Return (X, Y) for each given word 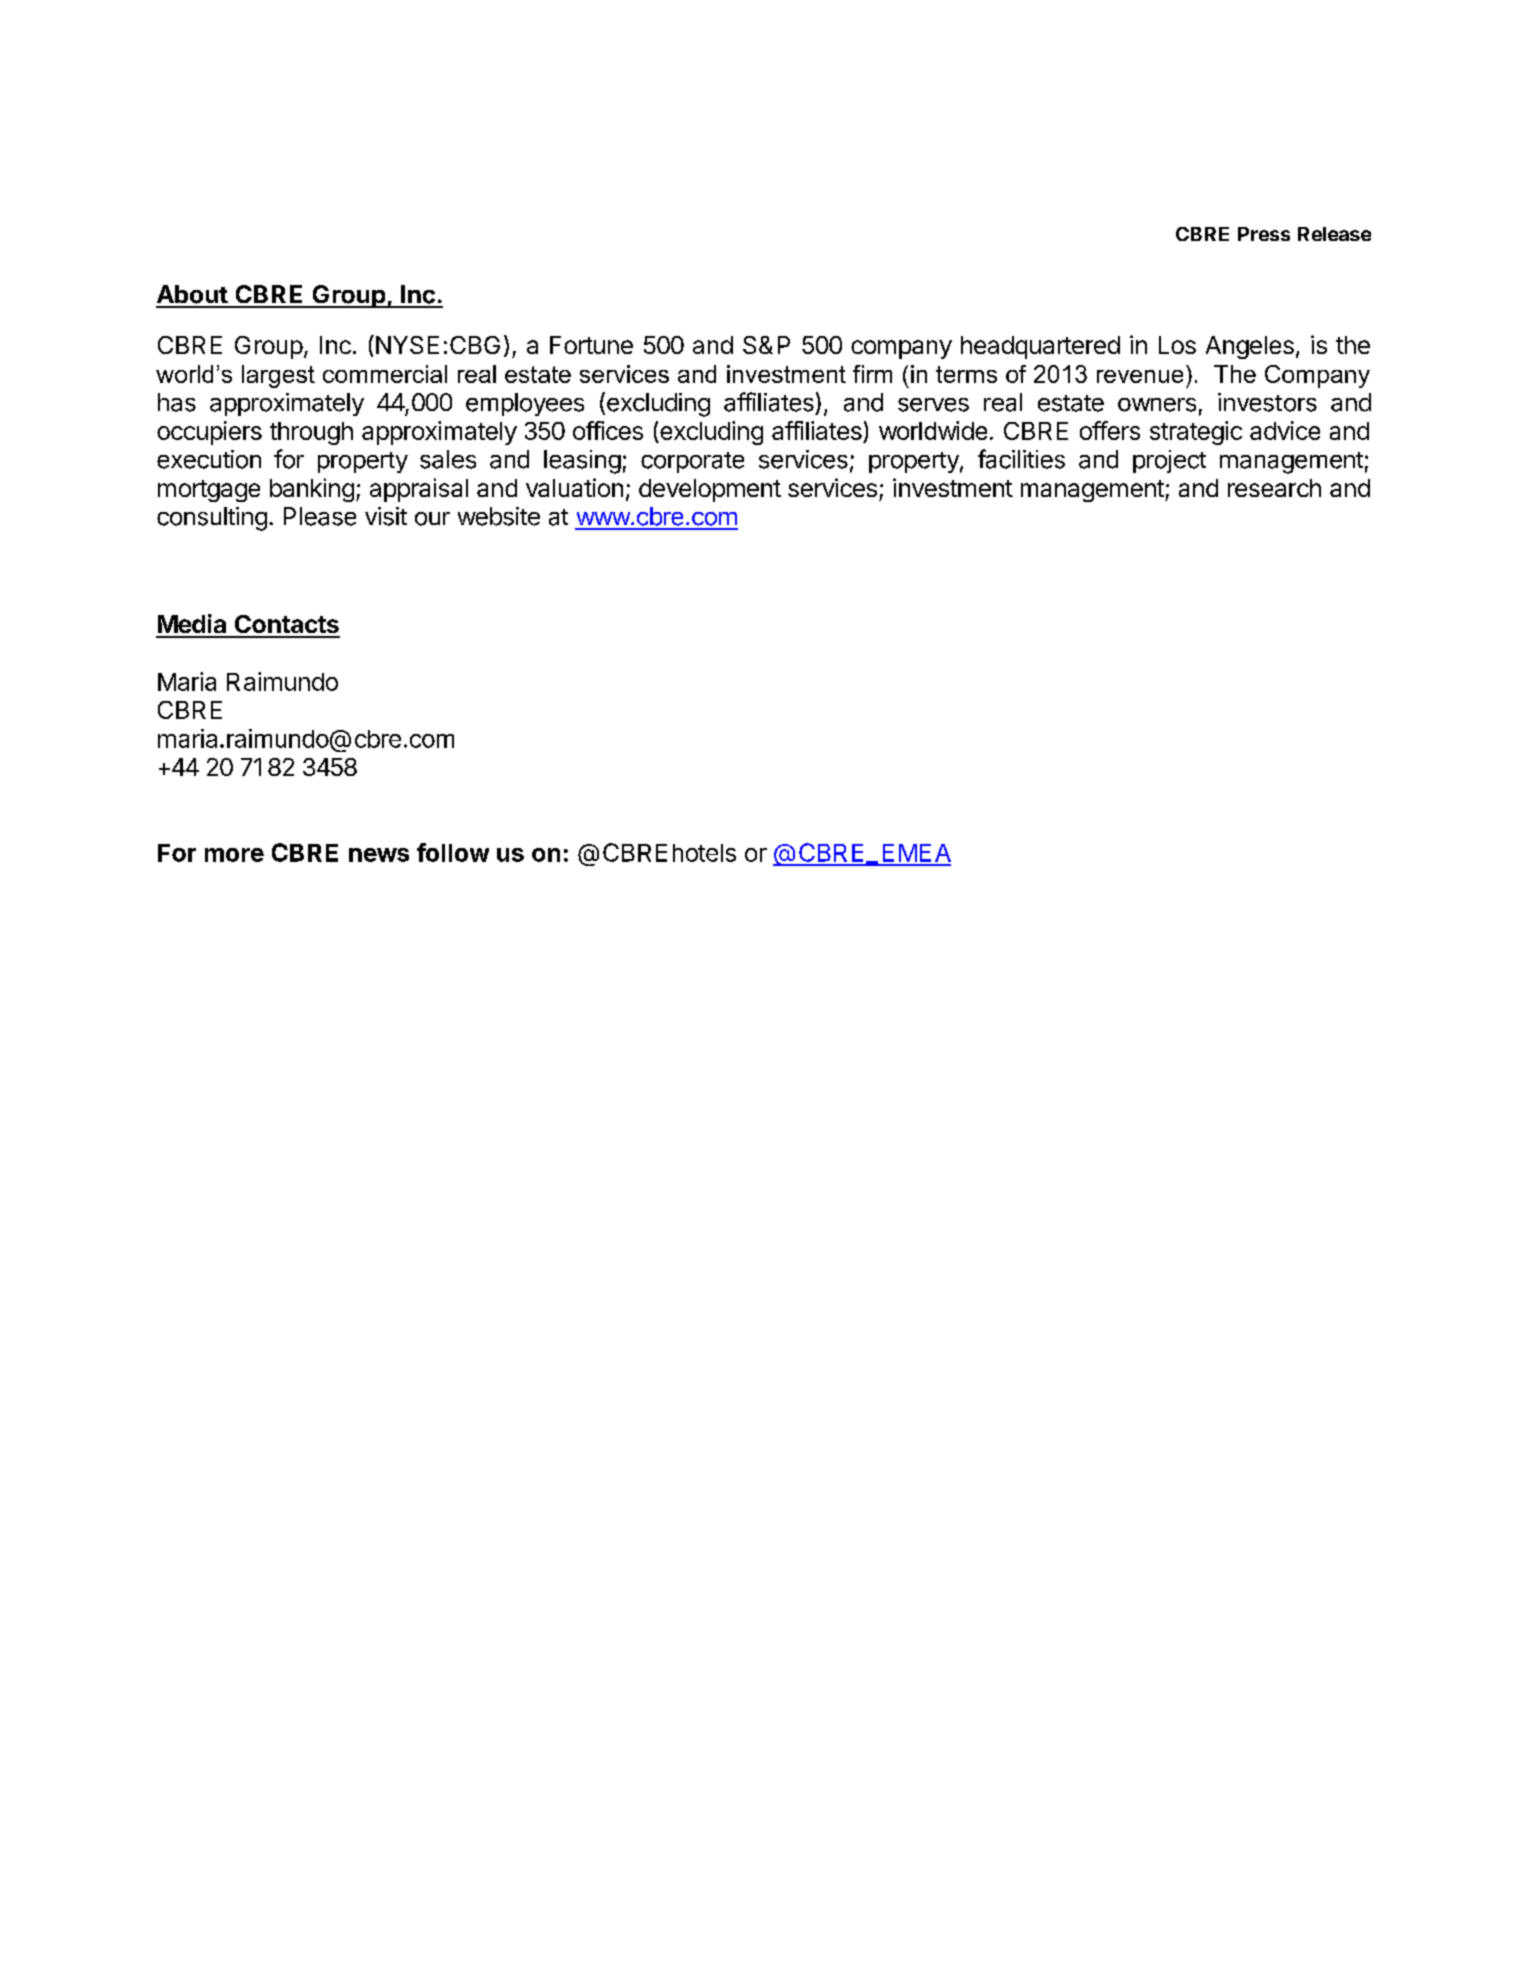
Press (1264, 234)
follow (453, 852)
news (379, 855)
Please (320, 516)
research (1274, 488)
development (710, 490)
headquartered (1040, 347)
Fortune (591, 345)
